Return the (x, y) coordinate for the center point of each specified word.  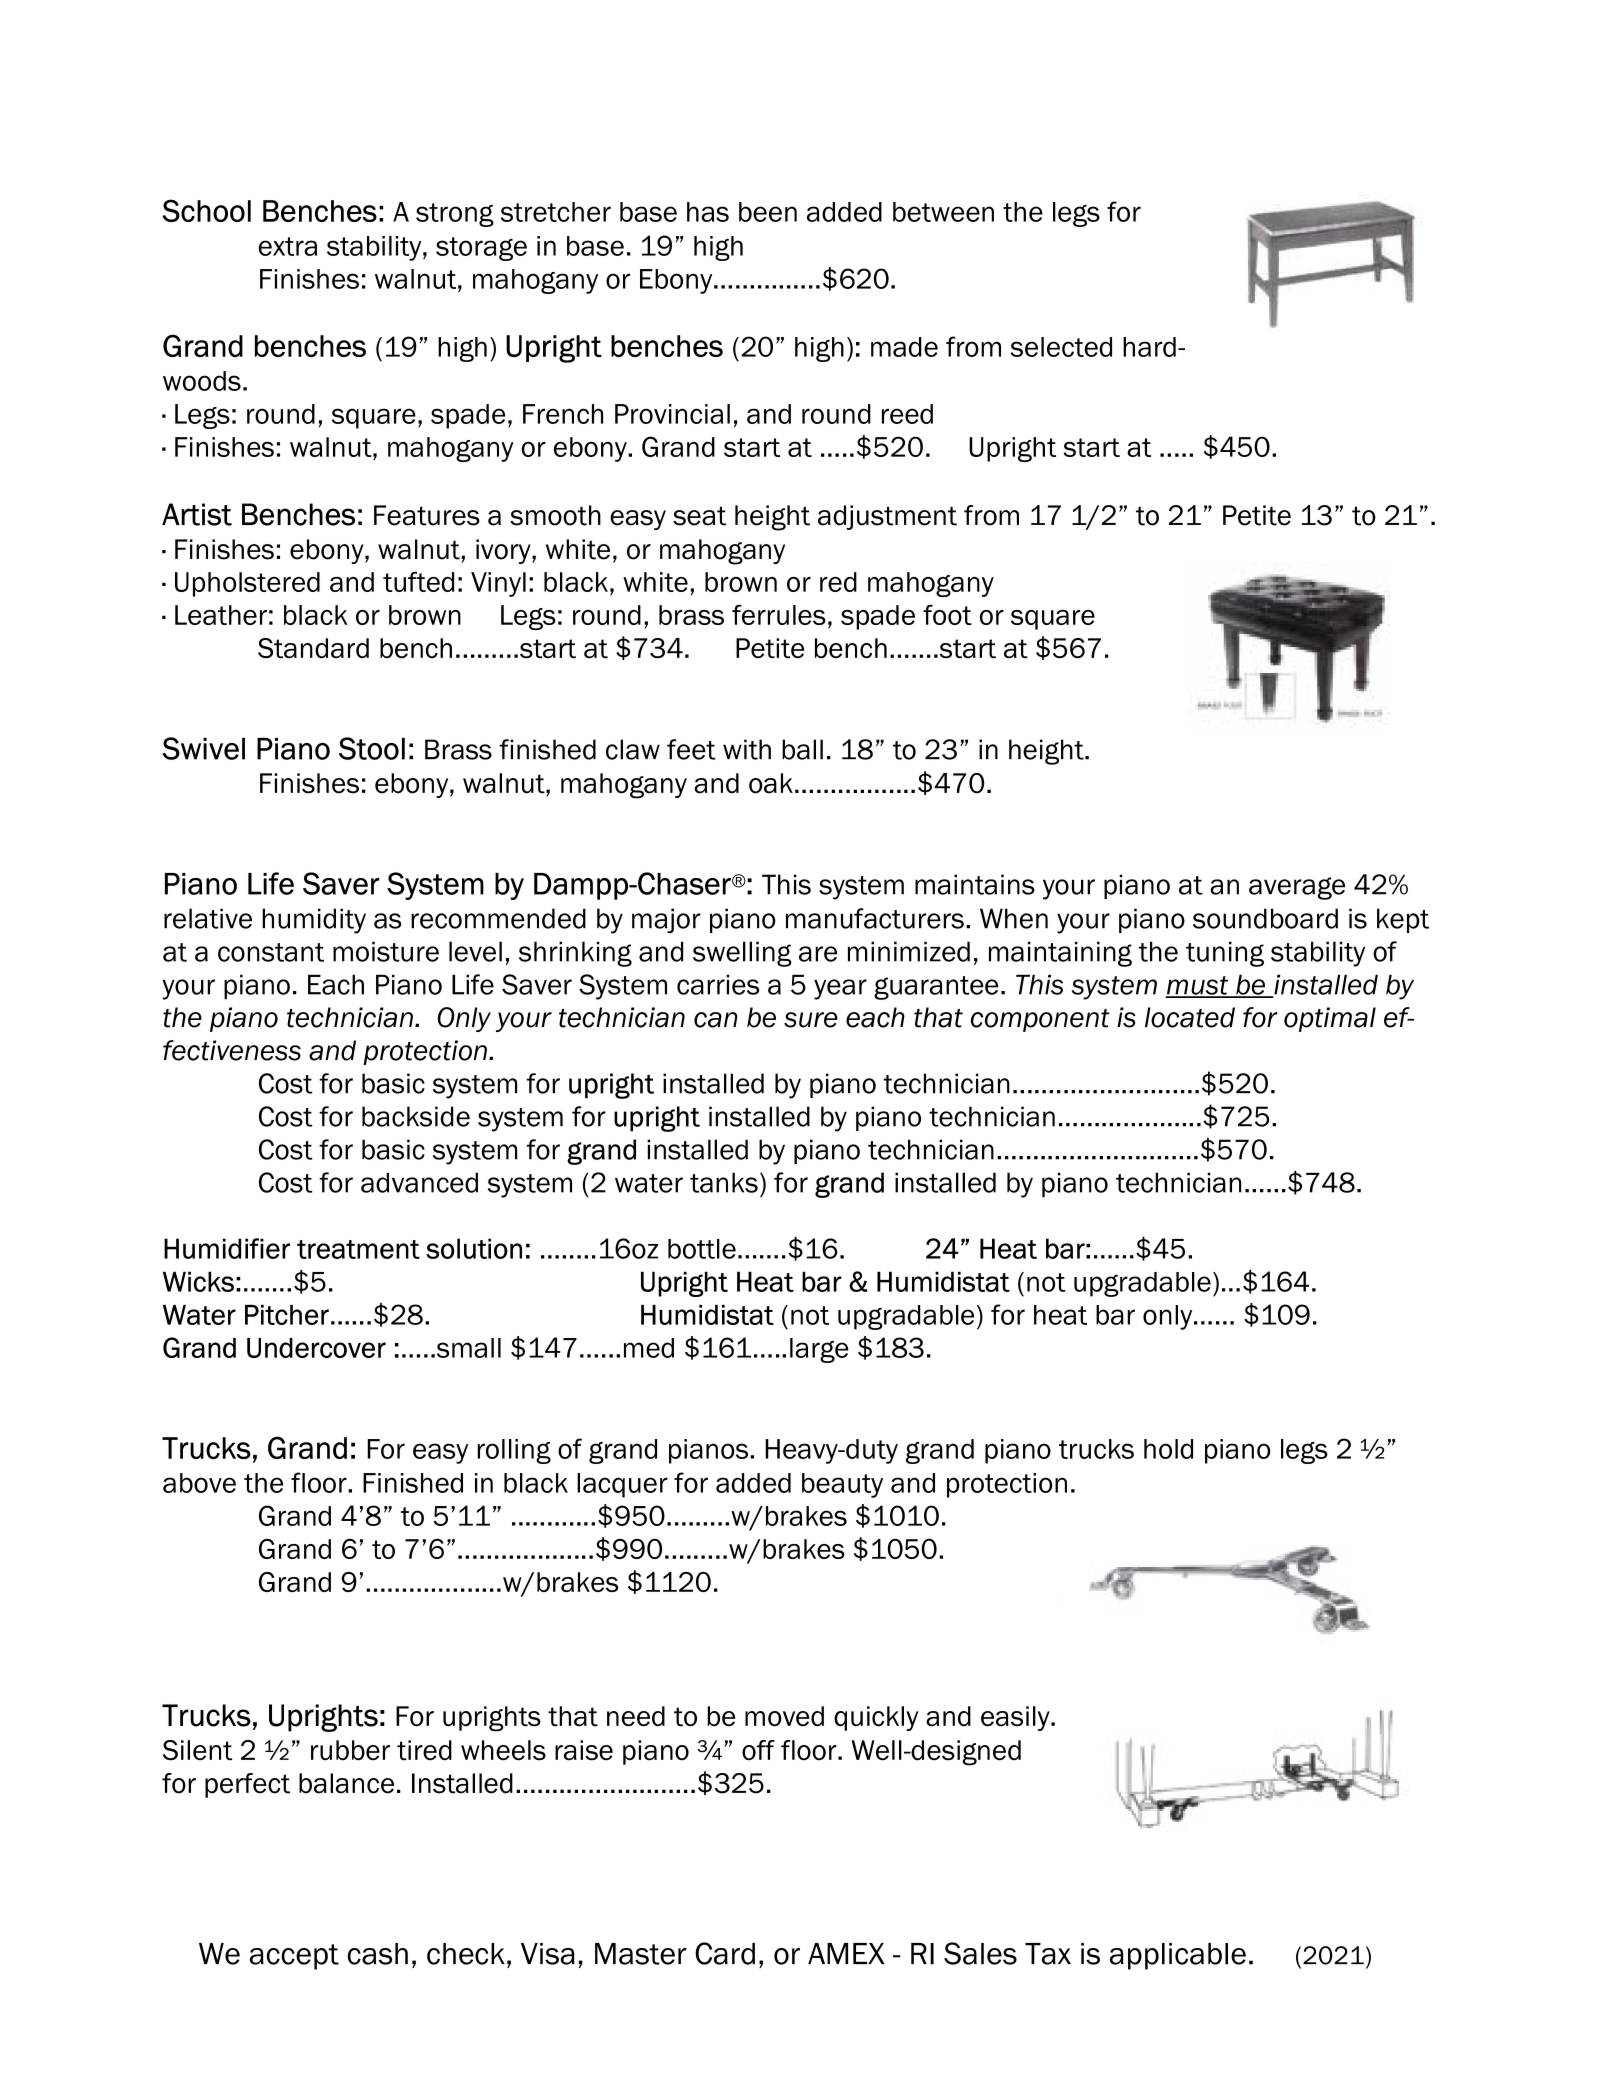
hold (1168, 1449)
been (768, 212)
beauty (842, 1485)
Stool (372, 748)
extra (287, 246)
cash (378, 1954)
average (1297, 888)
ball (802, 749)
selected (1061, 347)
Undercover (316, 1348)
